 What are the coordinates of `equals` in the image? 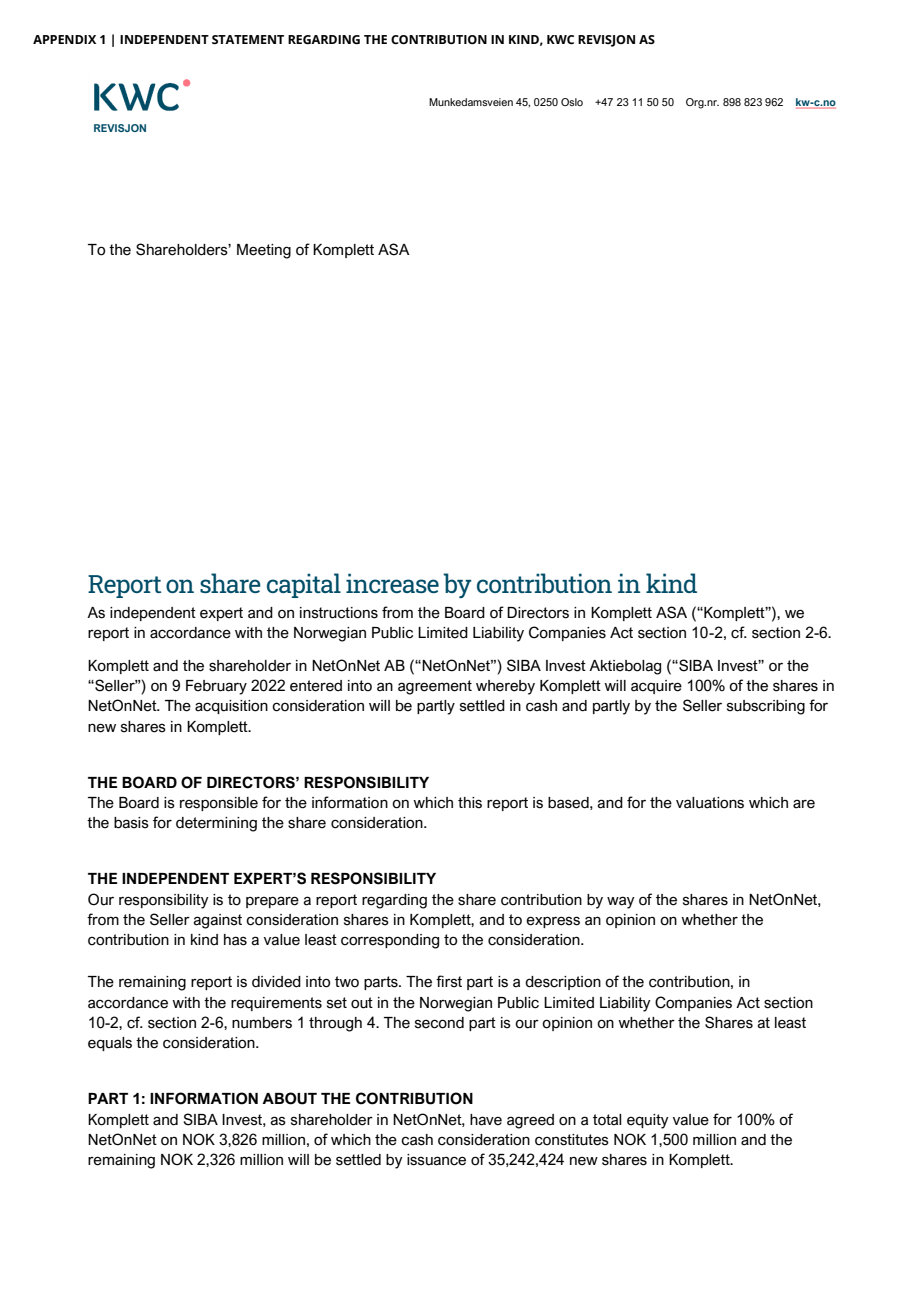 It's located at (110, 1044).
